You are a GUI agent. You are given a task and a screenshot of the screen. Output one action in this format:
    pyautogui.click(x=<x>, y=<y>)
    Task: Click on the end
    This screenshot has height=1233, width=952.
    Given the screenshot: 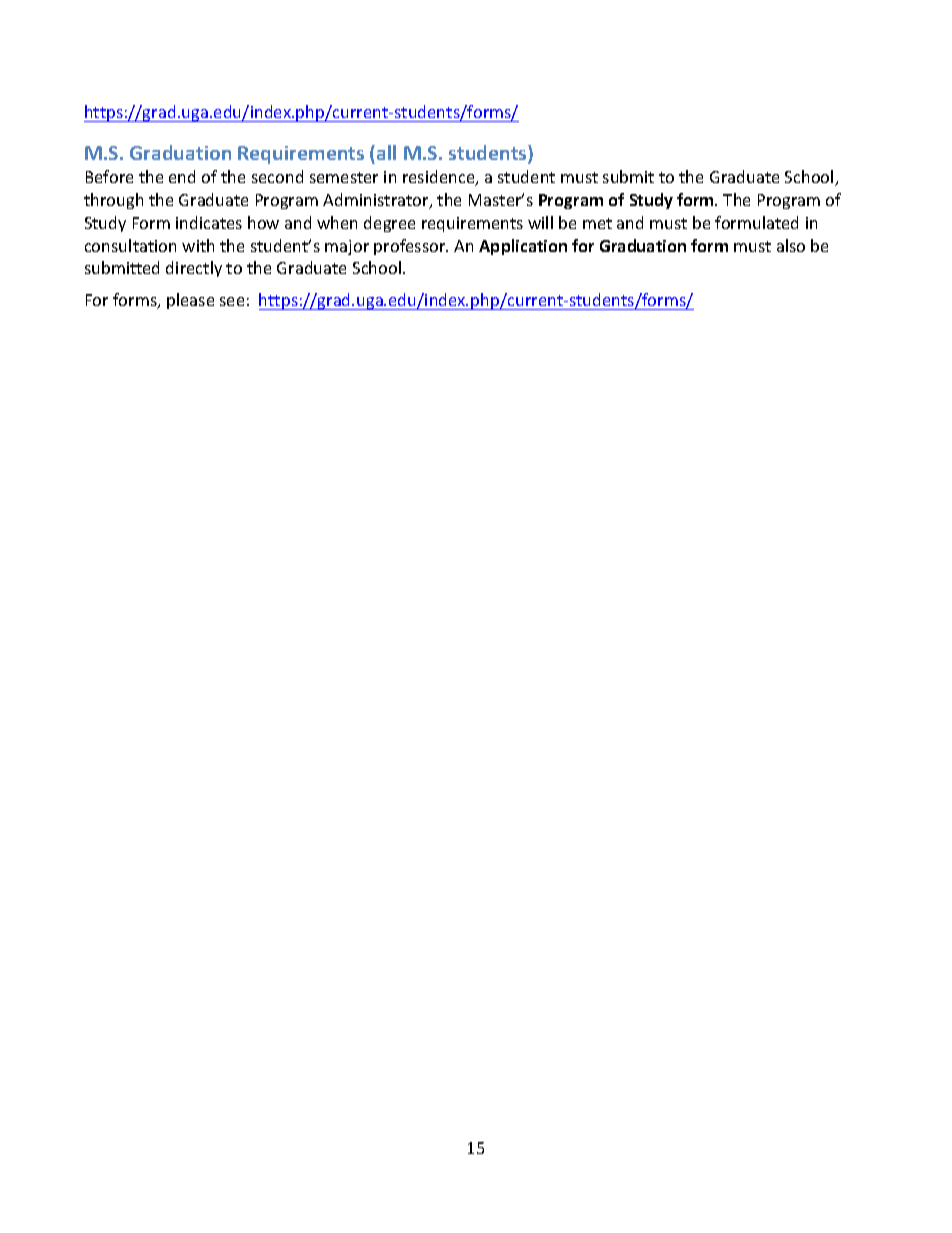 What is the action you would take?
    pyautogui.click(x=182, y=176)
